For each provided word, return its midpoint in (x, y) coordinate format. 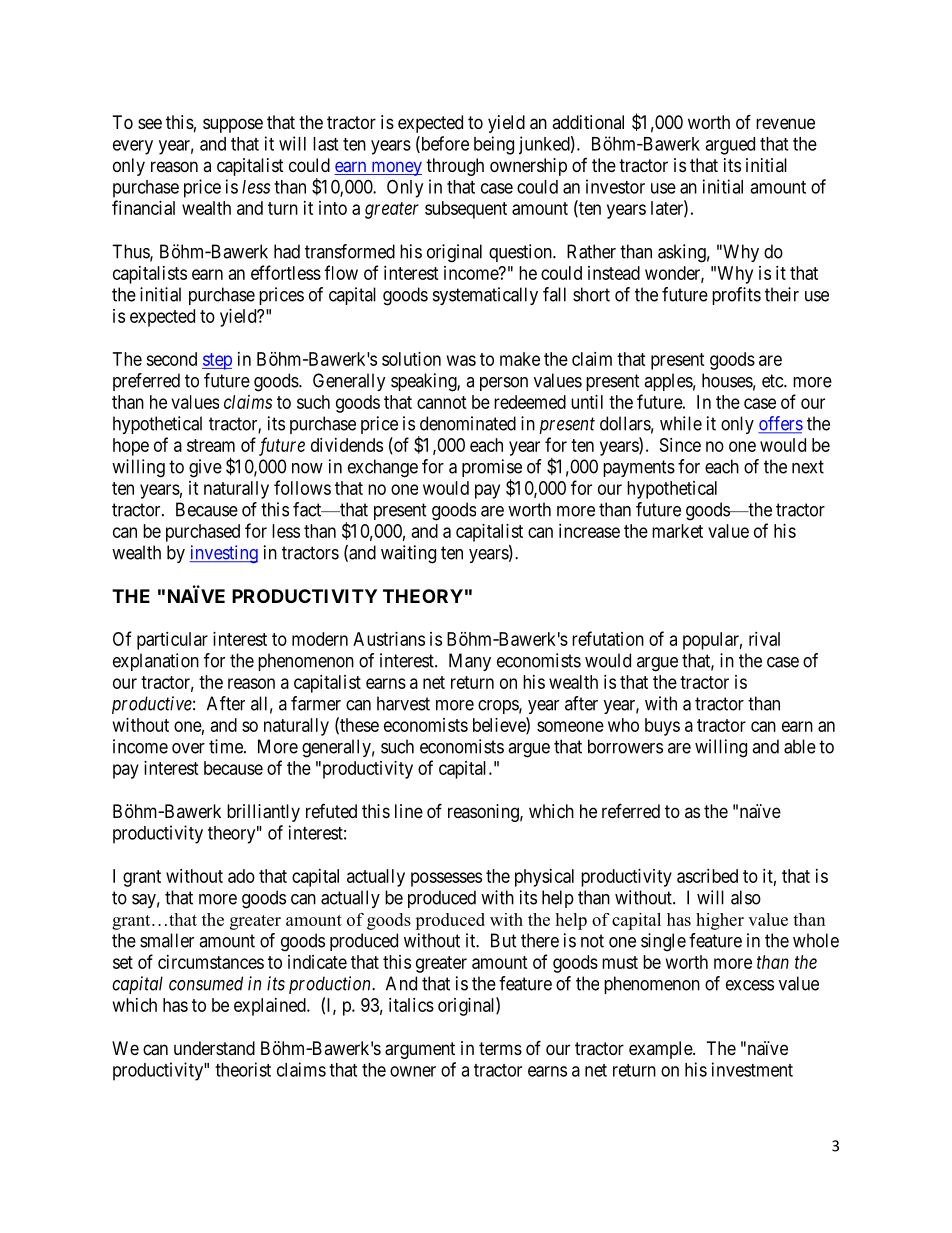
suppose (233, 125)
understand (214, 1048)
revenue (785, 123)
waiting (408, 554)
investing (224, 554)
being (494, 145)
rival (764, 639)
